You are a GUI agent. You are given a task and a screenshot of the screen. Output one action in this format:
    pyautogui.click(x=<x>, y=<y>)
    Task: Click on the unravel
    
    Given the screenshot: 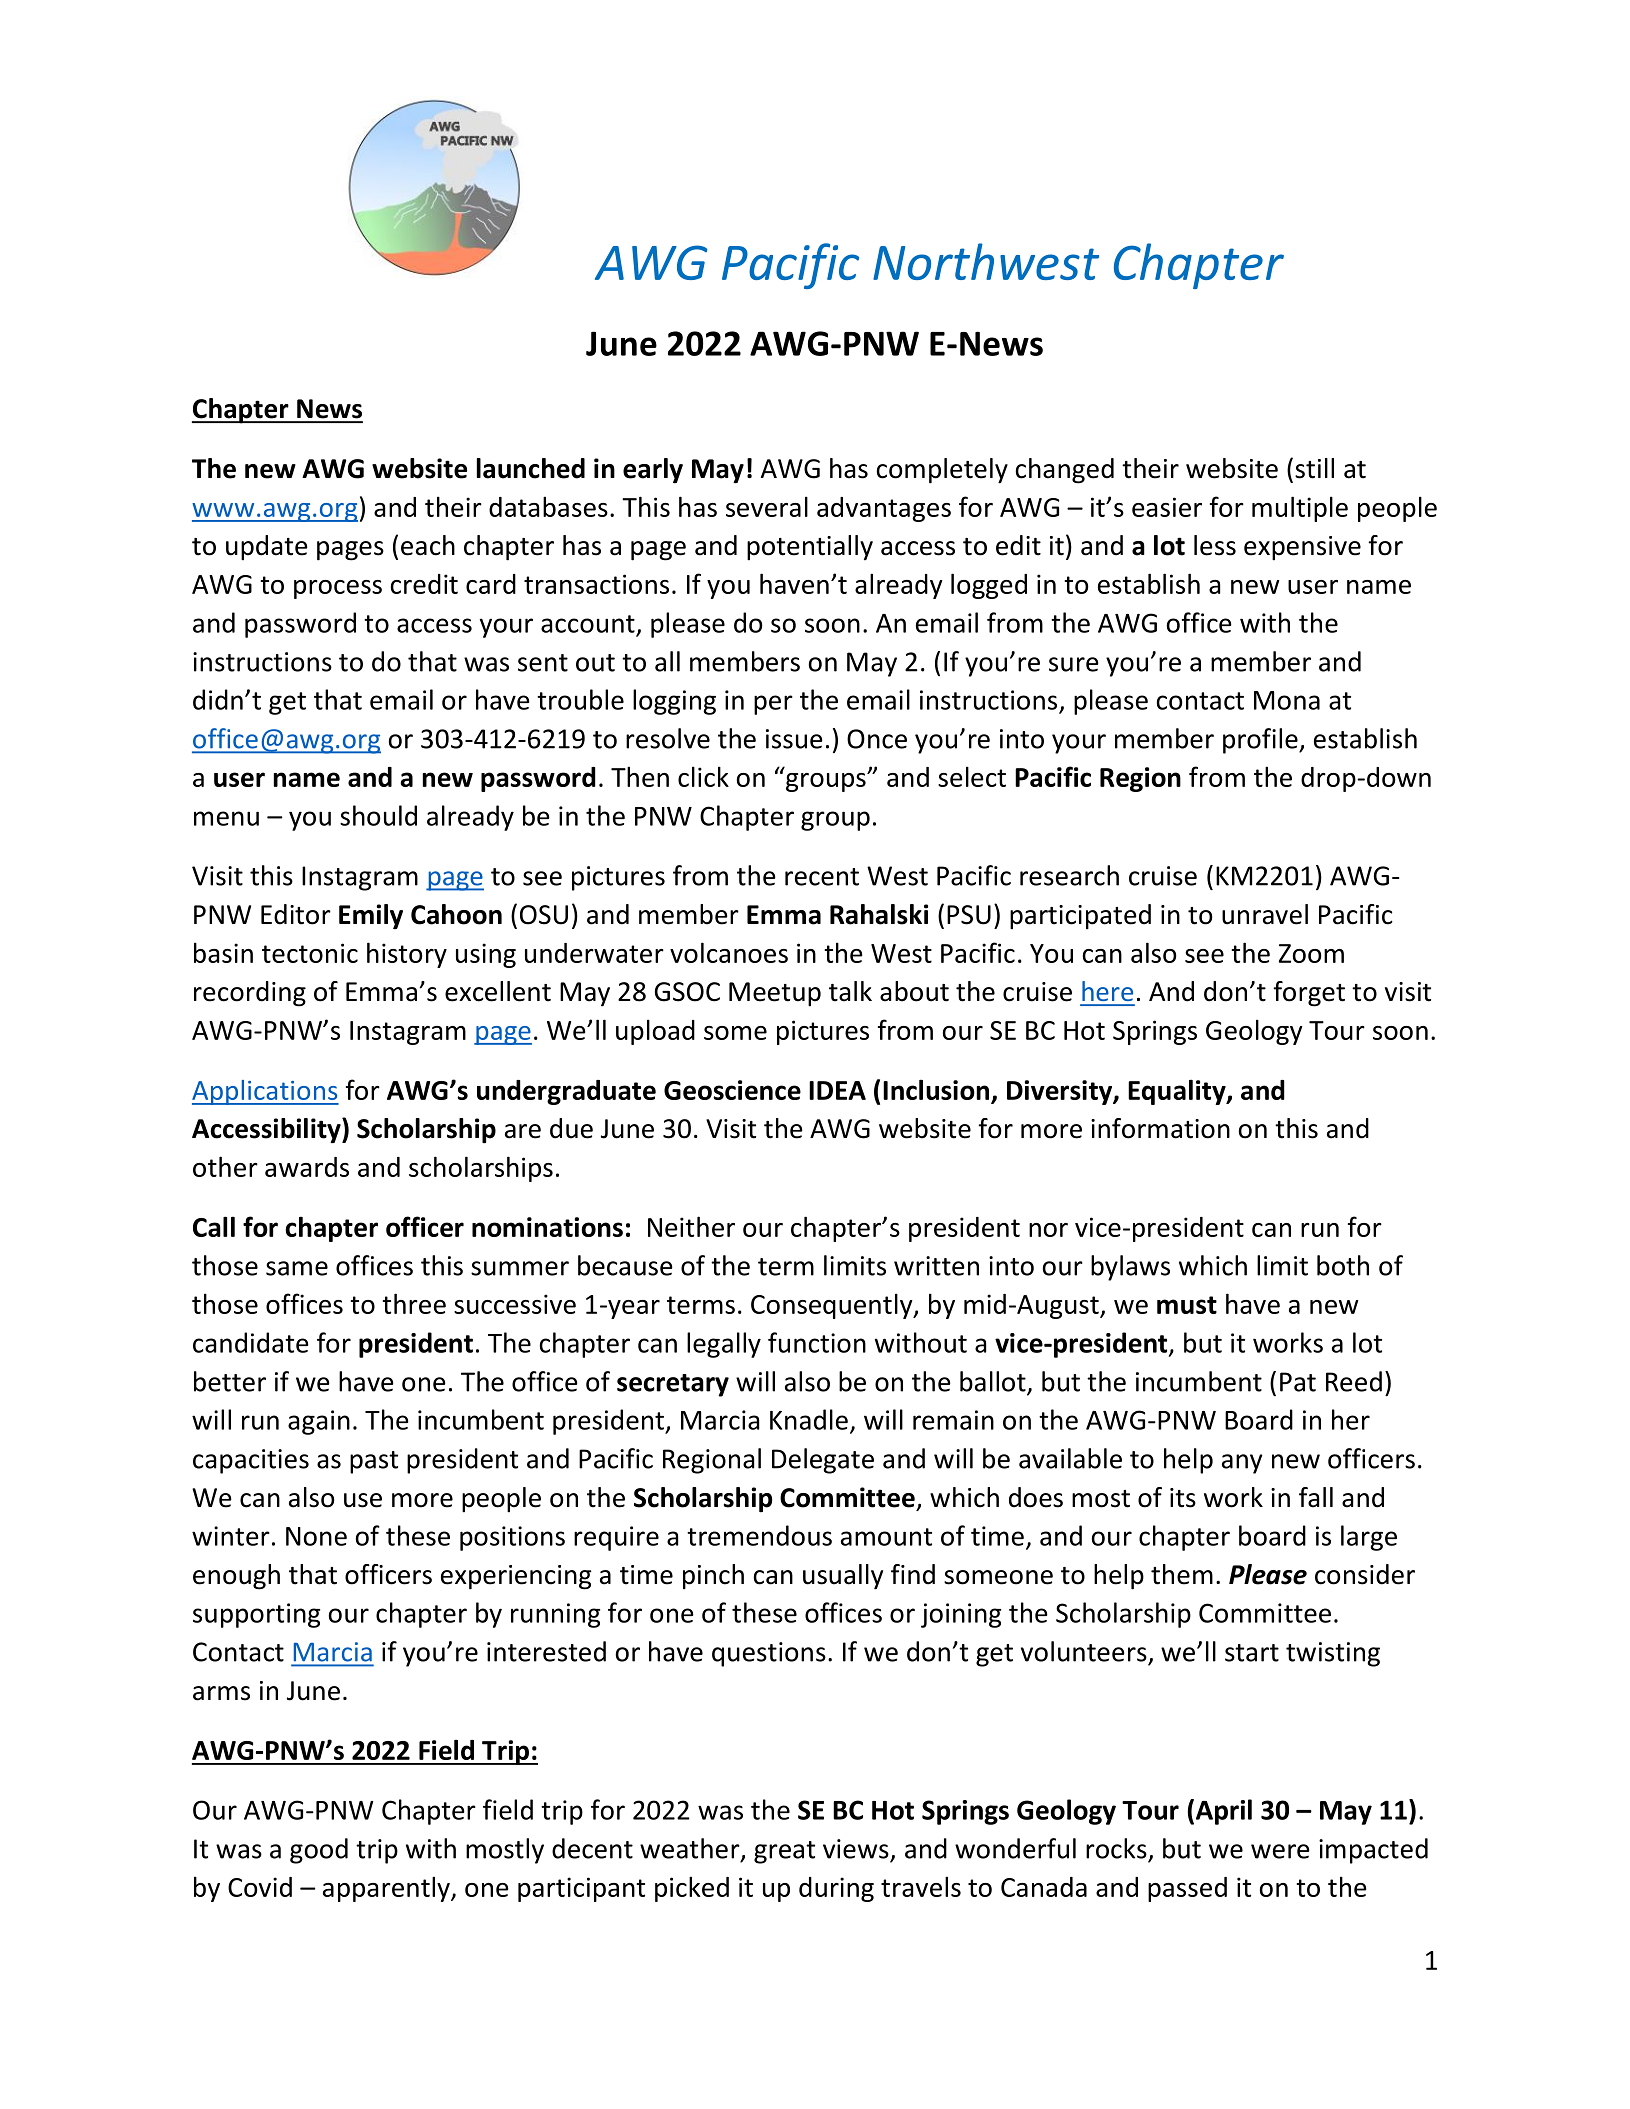 What is the action you would take?
    pyautogui.click(x=1265, y=914)
